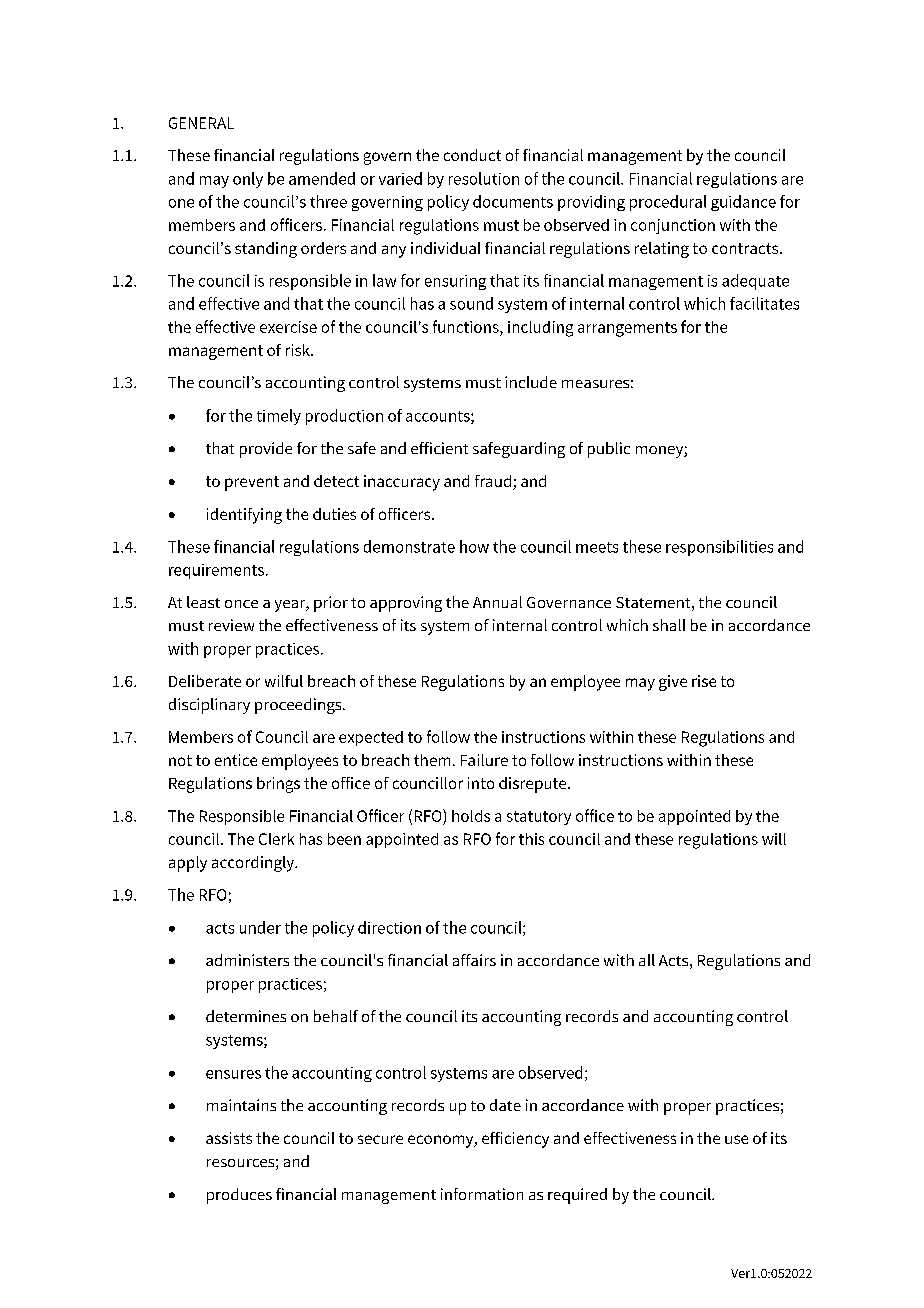  Describe the element at coordinates (248, 180) in the screenshot. I see `only` at that location.
